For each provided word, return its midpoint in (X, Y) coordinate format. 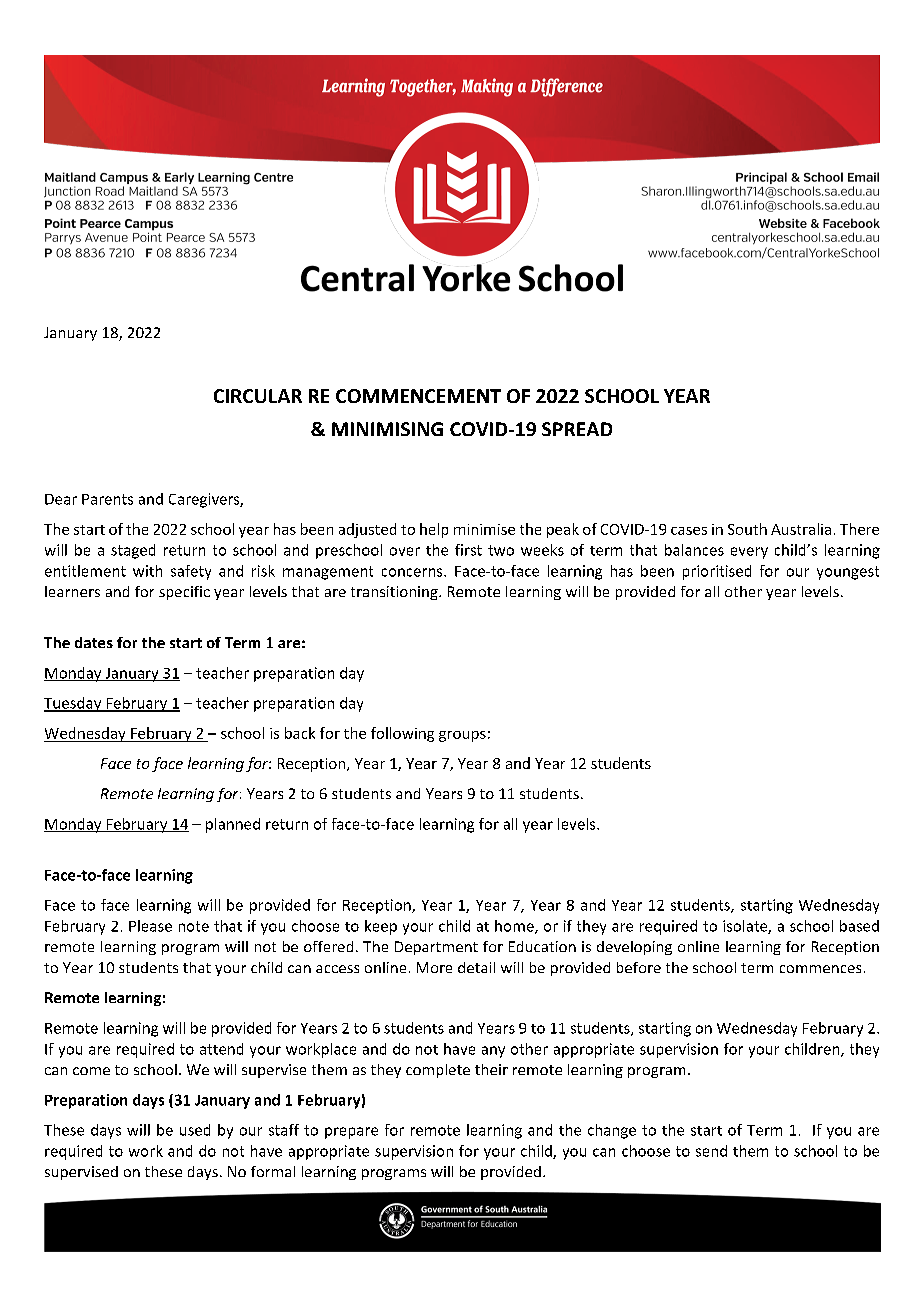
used (195, 1130)
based (859, 926)
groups (462, 736)
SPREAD (577, 429)
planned (233, 825)
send (711, 1151)
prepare (351, 1133)
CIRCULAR (258, 396)
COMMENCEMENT (418, 396)
